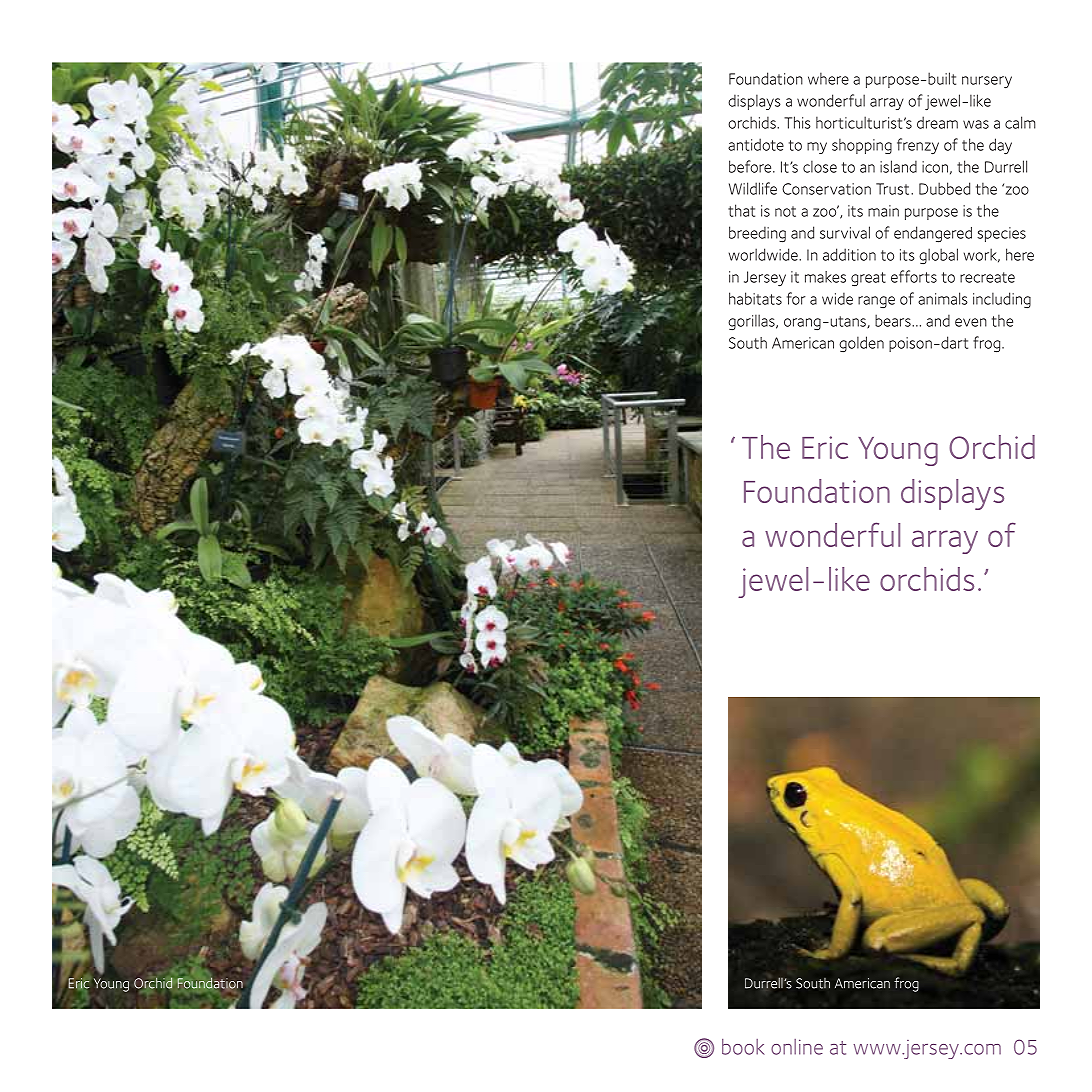 Image resolution: width=1092 pixels, height=1092 pixels. What do you see at coordinates (943, 298) in the screenshot?
I see `animals` at bounding box center [943, 298].
